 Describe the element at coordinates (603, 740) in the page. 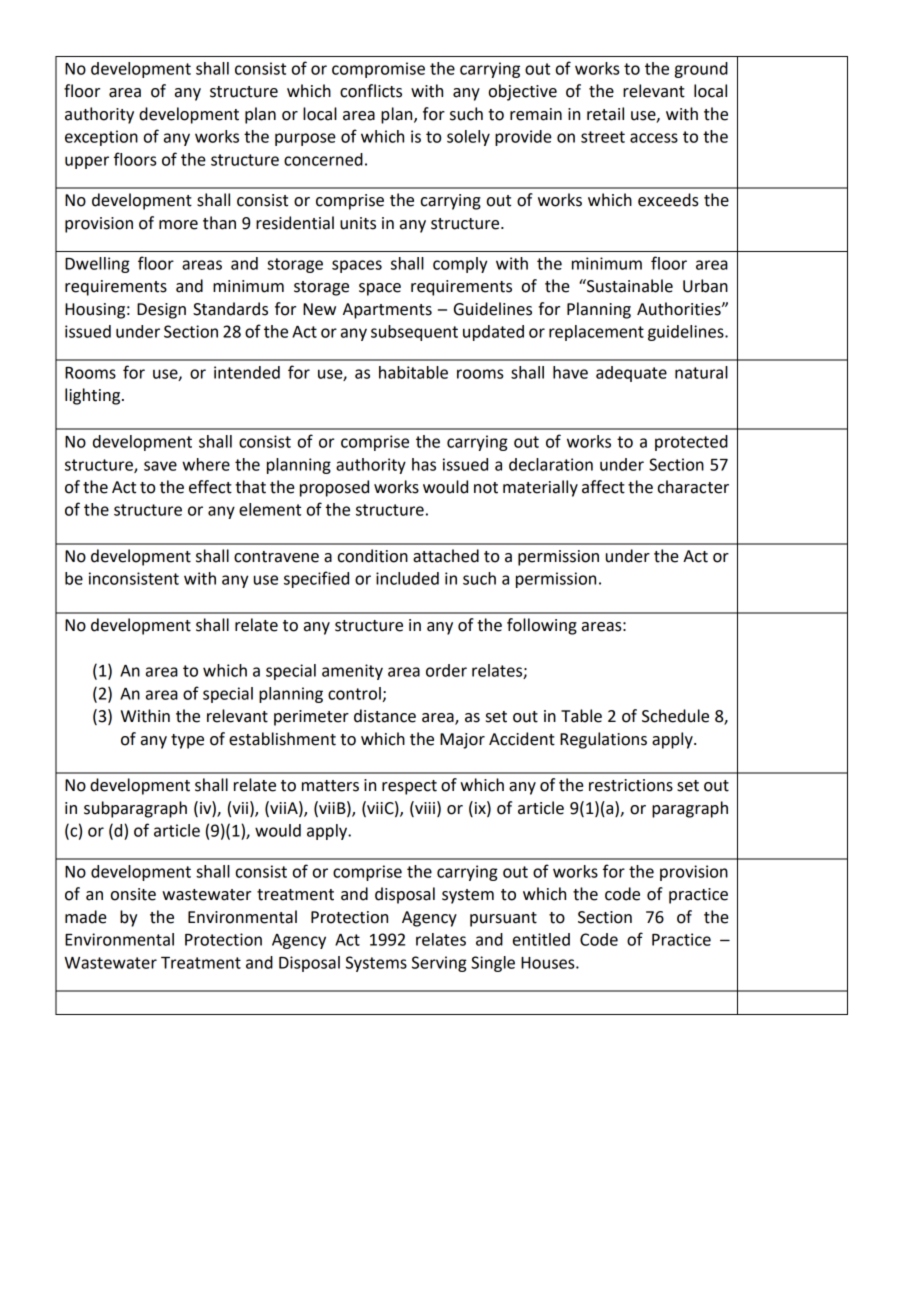

I see `Regulations` at that location.
